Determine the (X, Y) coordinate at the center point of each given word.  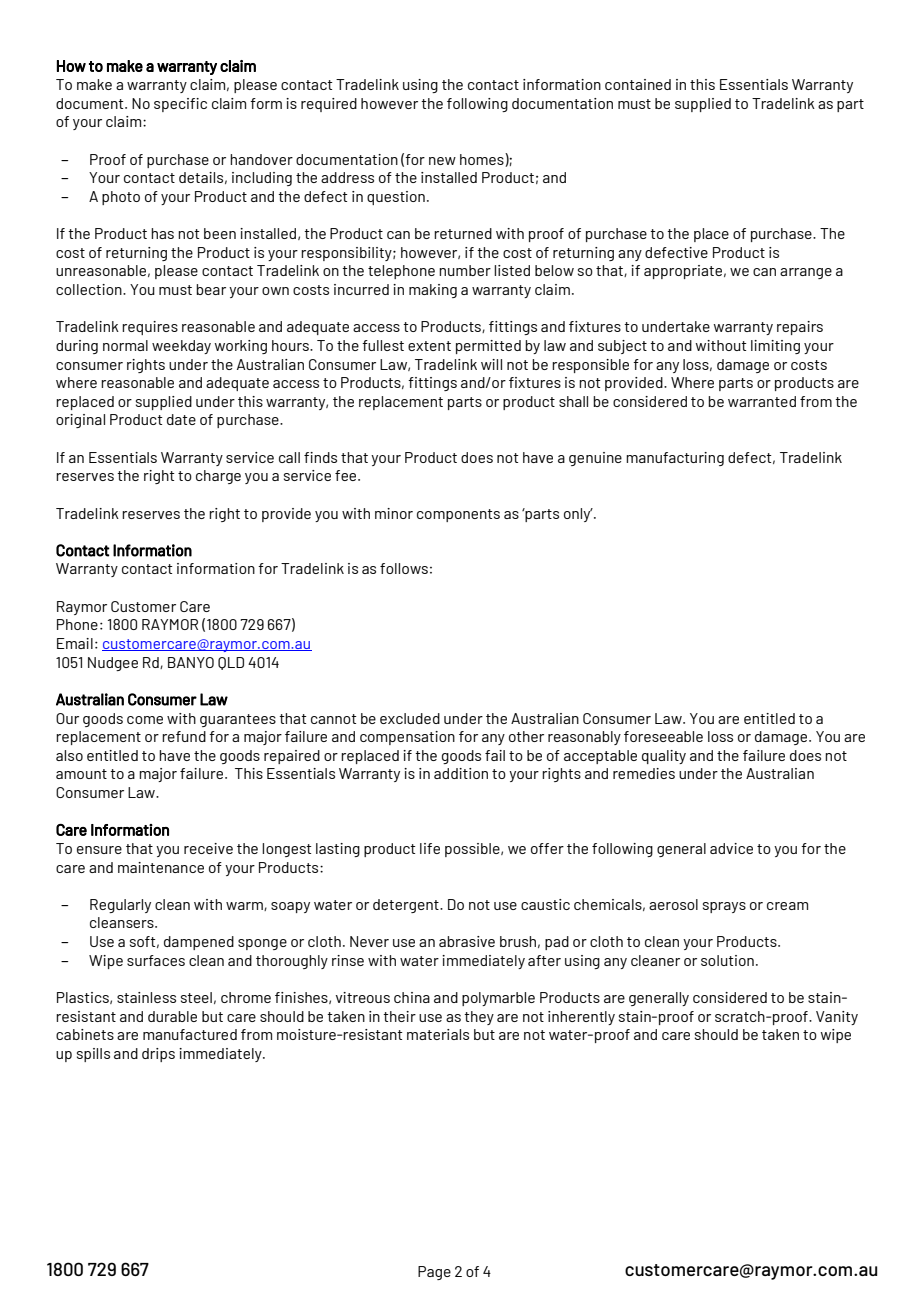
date (181, 419)
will (491, 364)
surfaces (156, 960)
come (145, 720)
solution (727, 960)
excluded (410, 718)
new (442, 161)
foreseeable (663, 736)
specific (180, 105)
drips (158, 1055)
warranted (762, 401)
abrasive (467, 941)
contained (638, 84)
